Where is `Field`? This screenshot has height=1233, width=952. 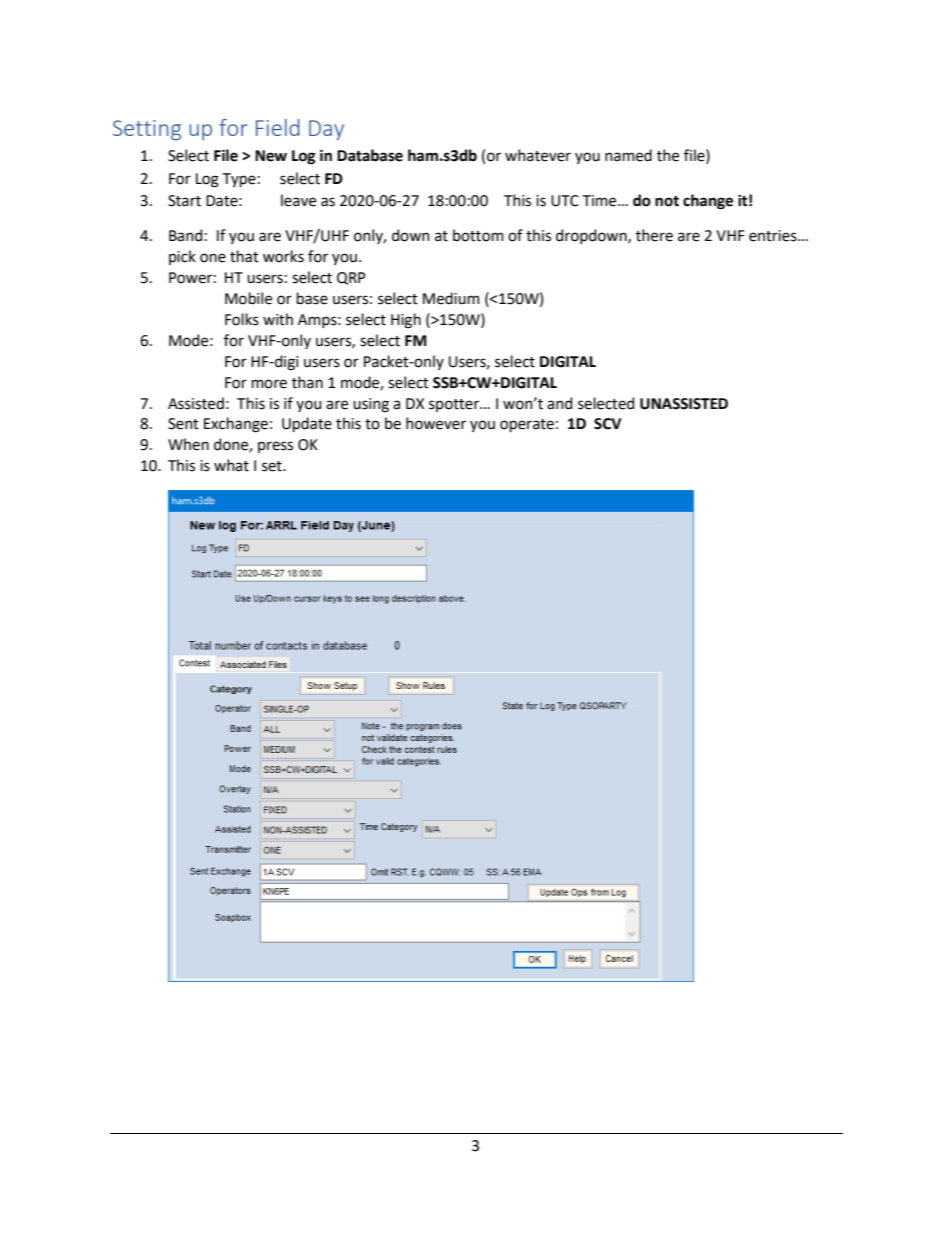
Field is located at coordinates (278, 127).
